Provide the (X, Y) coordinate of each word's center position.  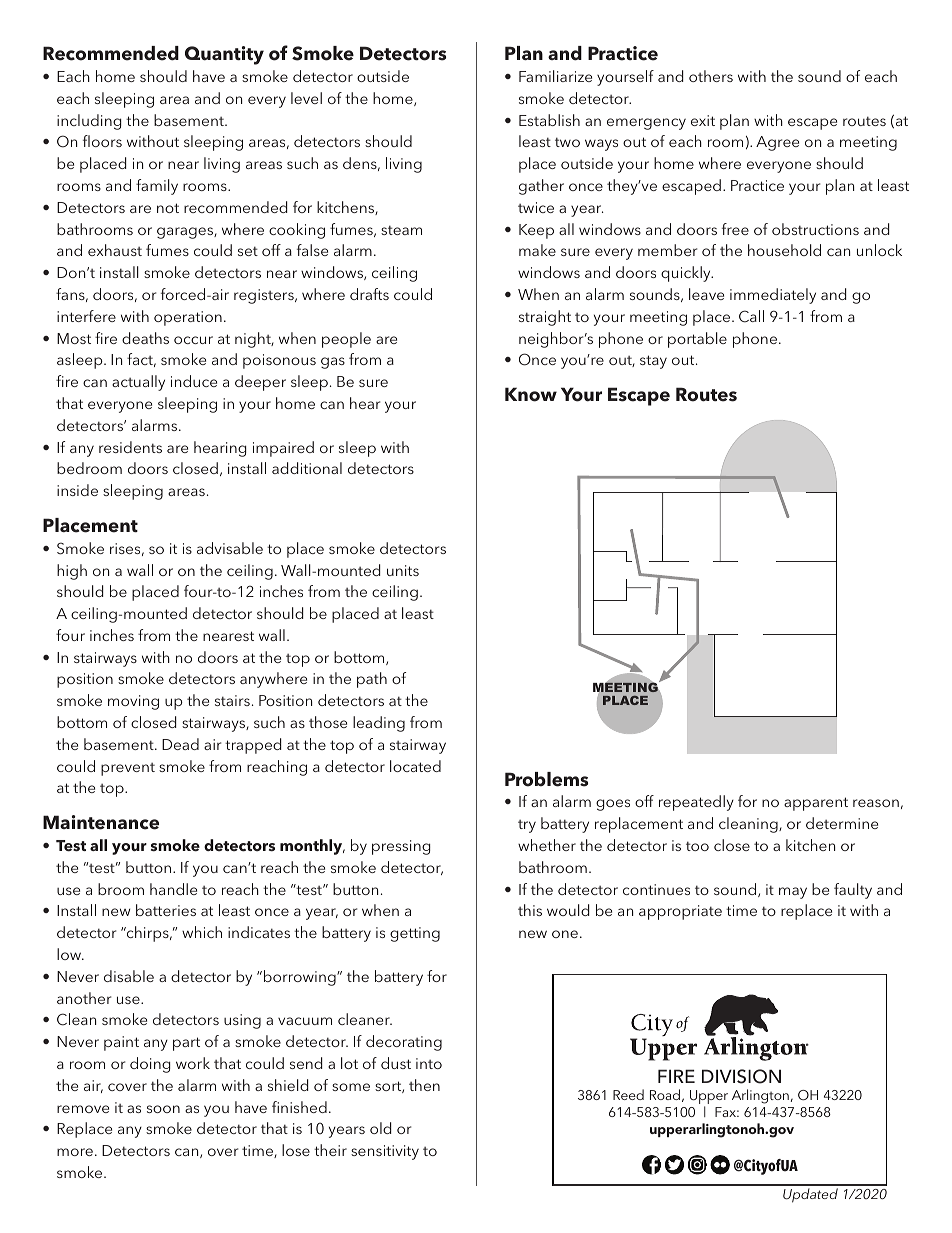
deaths (145, 338)
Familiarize (555, 76)
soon (163, 1109)
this (530, 910)
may (793, 893)
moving (133, 702)
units (403, 570)
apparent (816, 804)
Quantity (224, 55)
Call (751, 316)
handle (173, 889)
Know (531, 394)
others (711, 76)
